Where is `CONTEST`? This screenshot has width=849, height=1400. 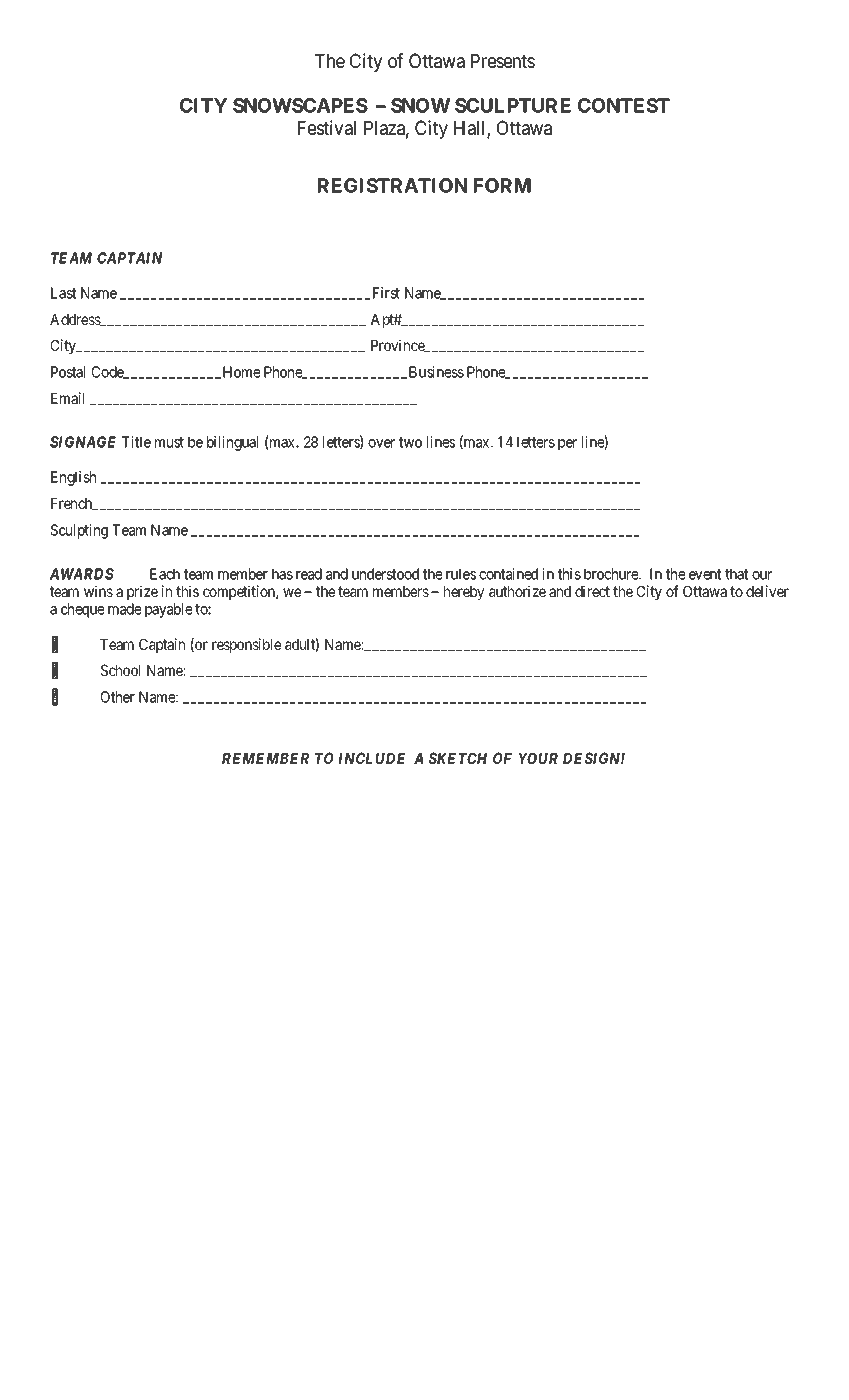 CONTEST is located at coordinates (624, 105).
